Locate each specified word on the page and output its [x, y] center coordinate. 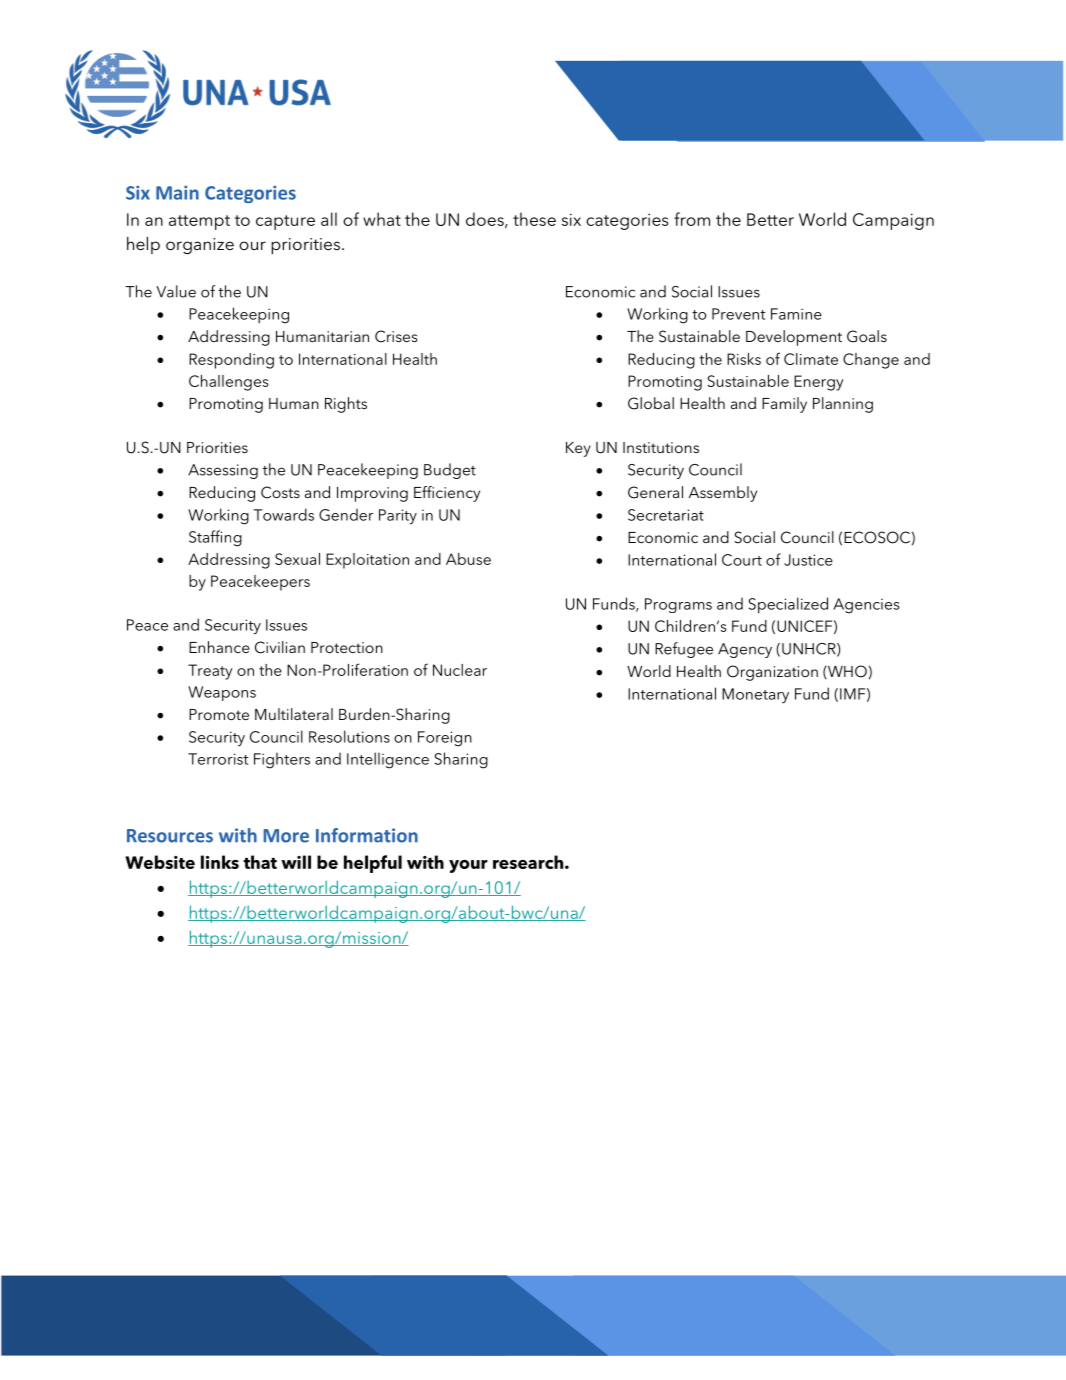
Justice [808, 560]
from [692, 219]
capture [285, 222]
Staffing [215, 538]
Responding [231, 361]
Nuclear [460, 670]
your [468, 866]
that [260, 862]
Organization [772, 673]
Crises [396, 336]
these [534, 219]
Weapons [222, 693]
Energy [818, 383]
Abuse [468, 559]
